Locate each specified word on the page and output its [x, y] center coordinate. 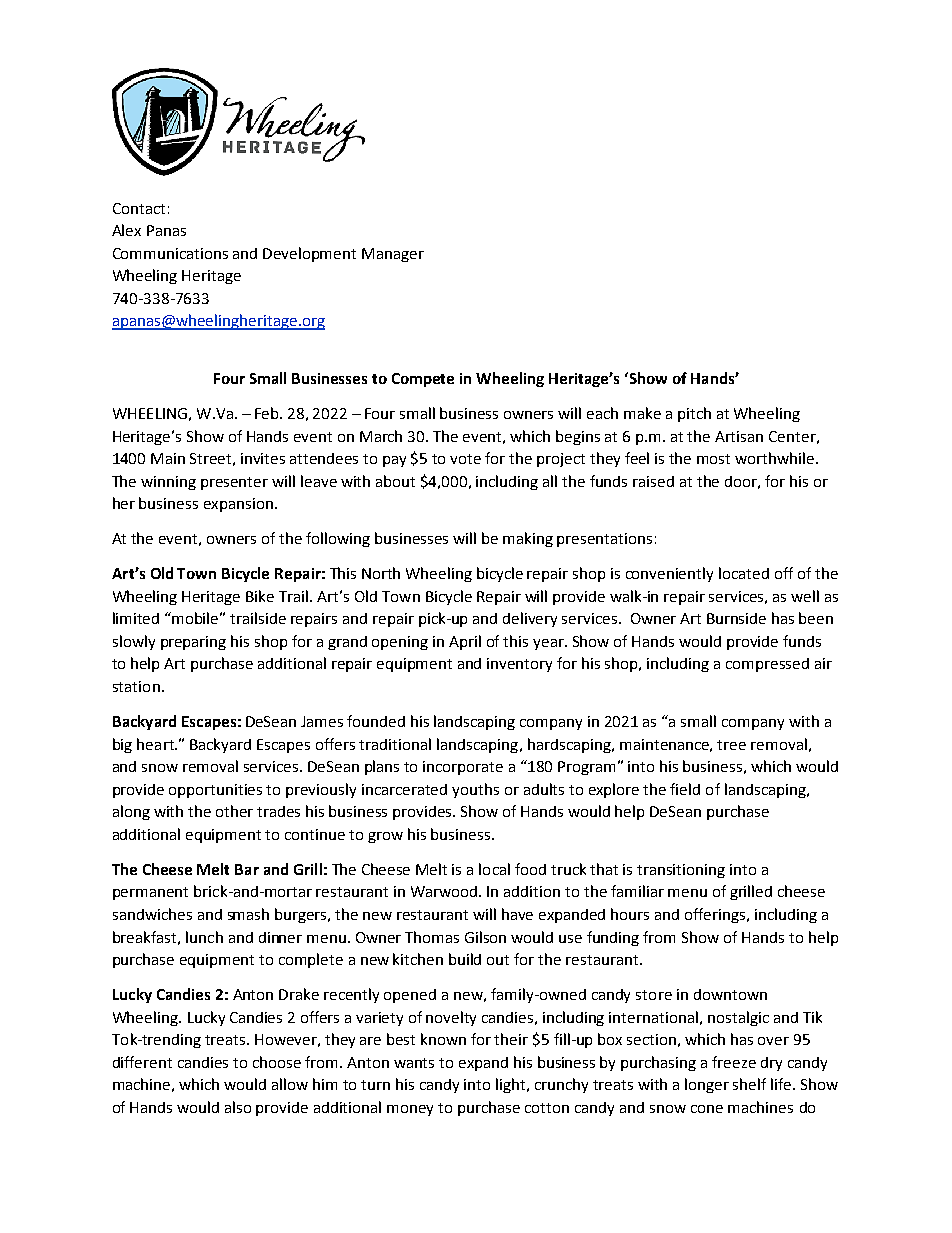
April [465, 642]
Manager [393, 255]
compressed [767, 665]
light [512, 1085]
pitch [694, 414]
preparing [193, 643]
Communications [170, 253]
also [238, 1107]
